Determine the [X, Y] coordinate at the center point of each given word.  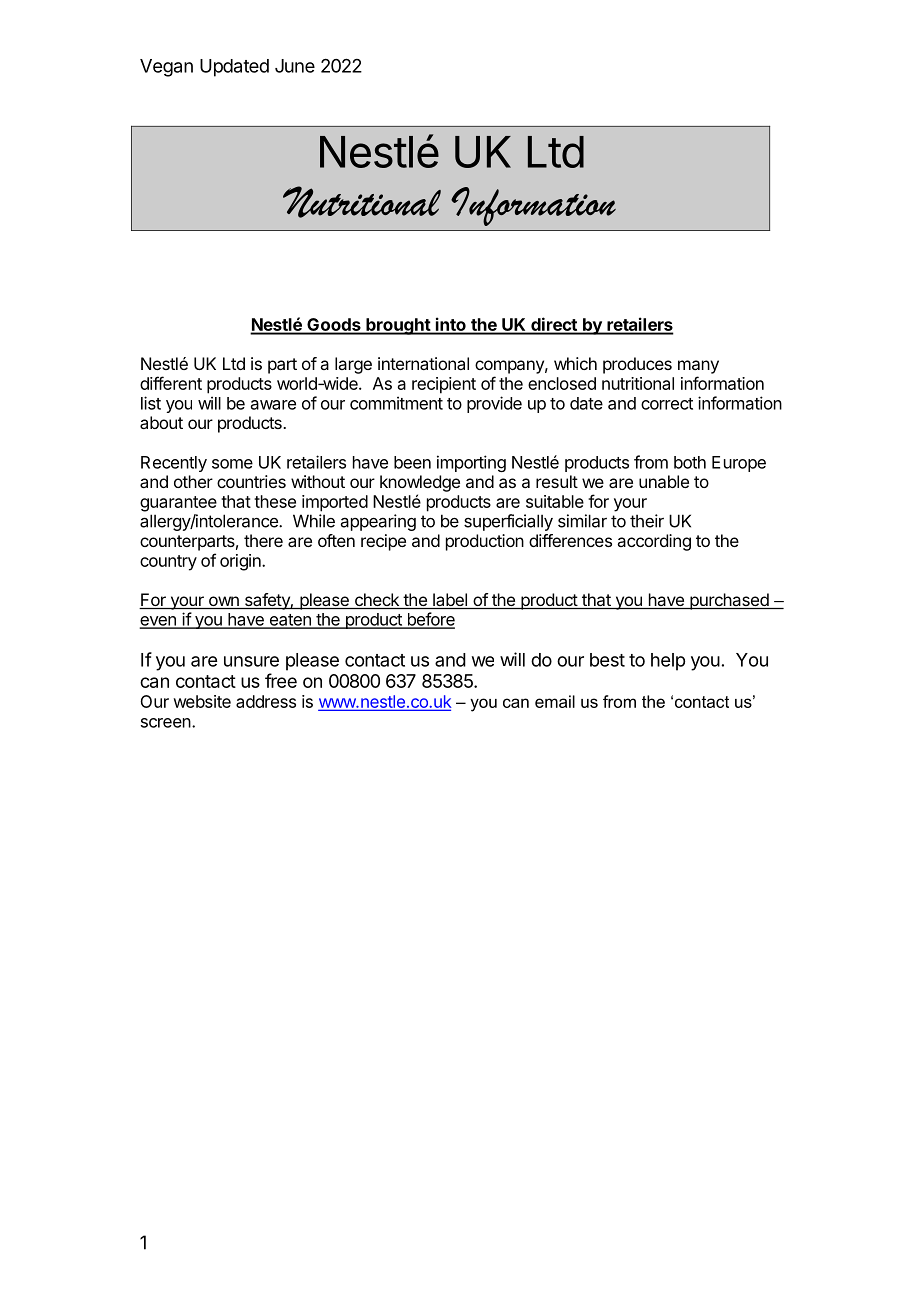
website [202, 701]
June [295, 66]
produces [637, 365]
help [668, 662]
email [555, 701]
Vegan [166, 68]
